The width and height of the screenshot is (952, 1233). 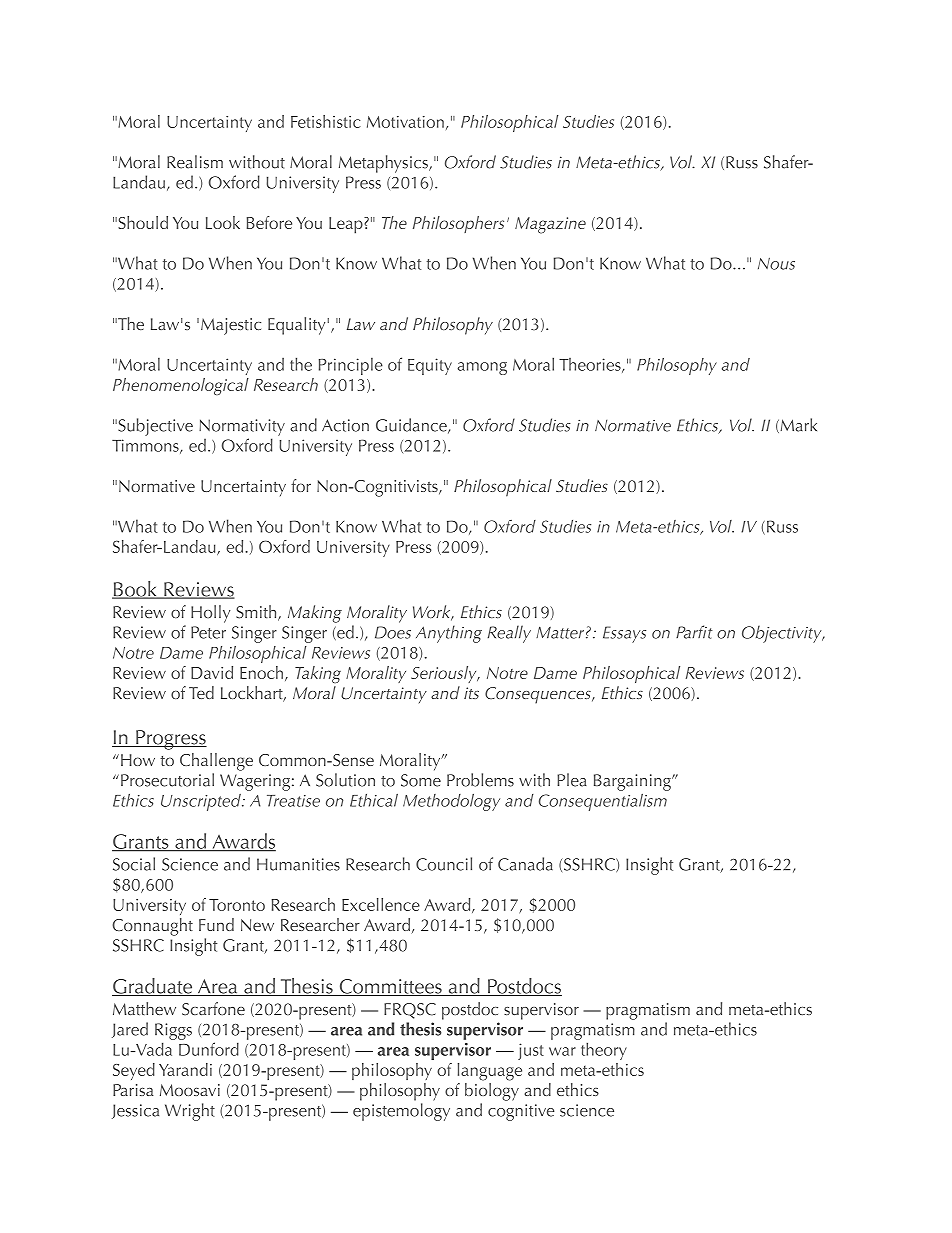 What do you see at coordinates (633, 782) in the screenshot?
I see `Bargaining` at bounding box center [633, 782].
